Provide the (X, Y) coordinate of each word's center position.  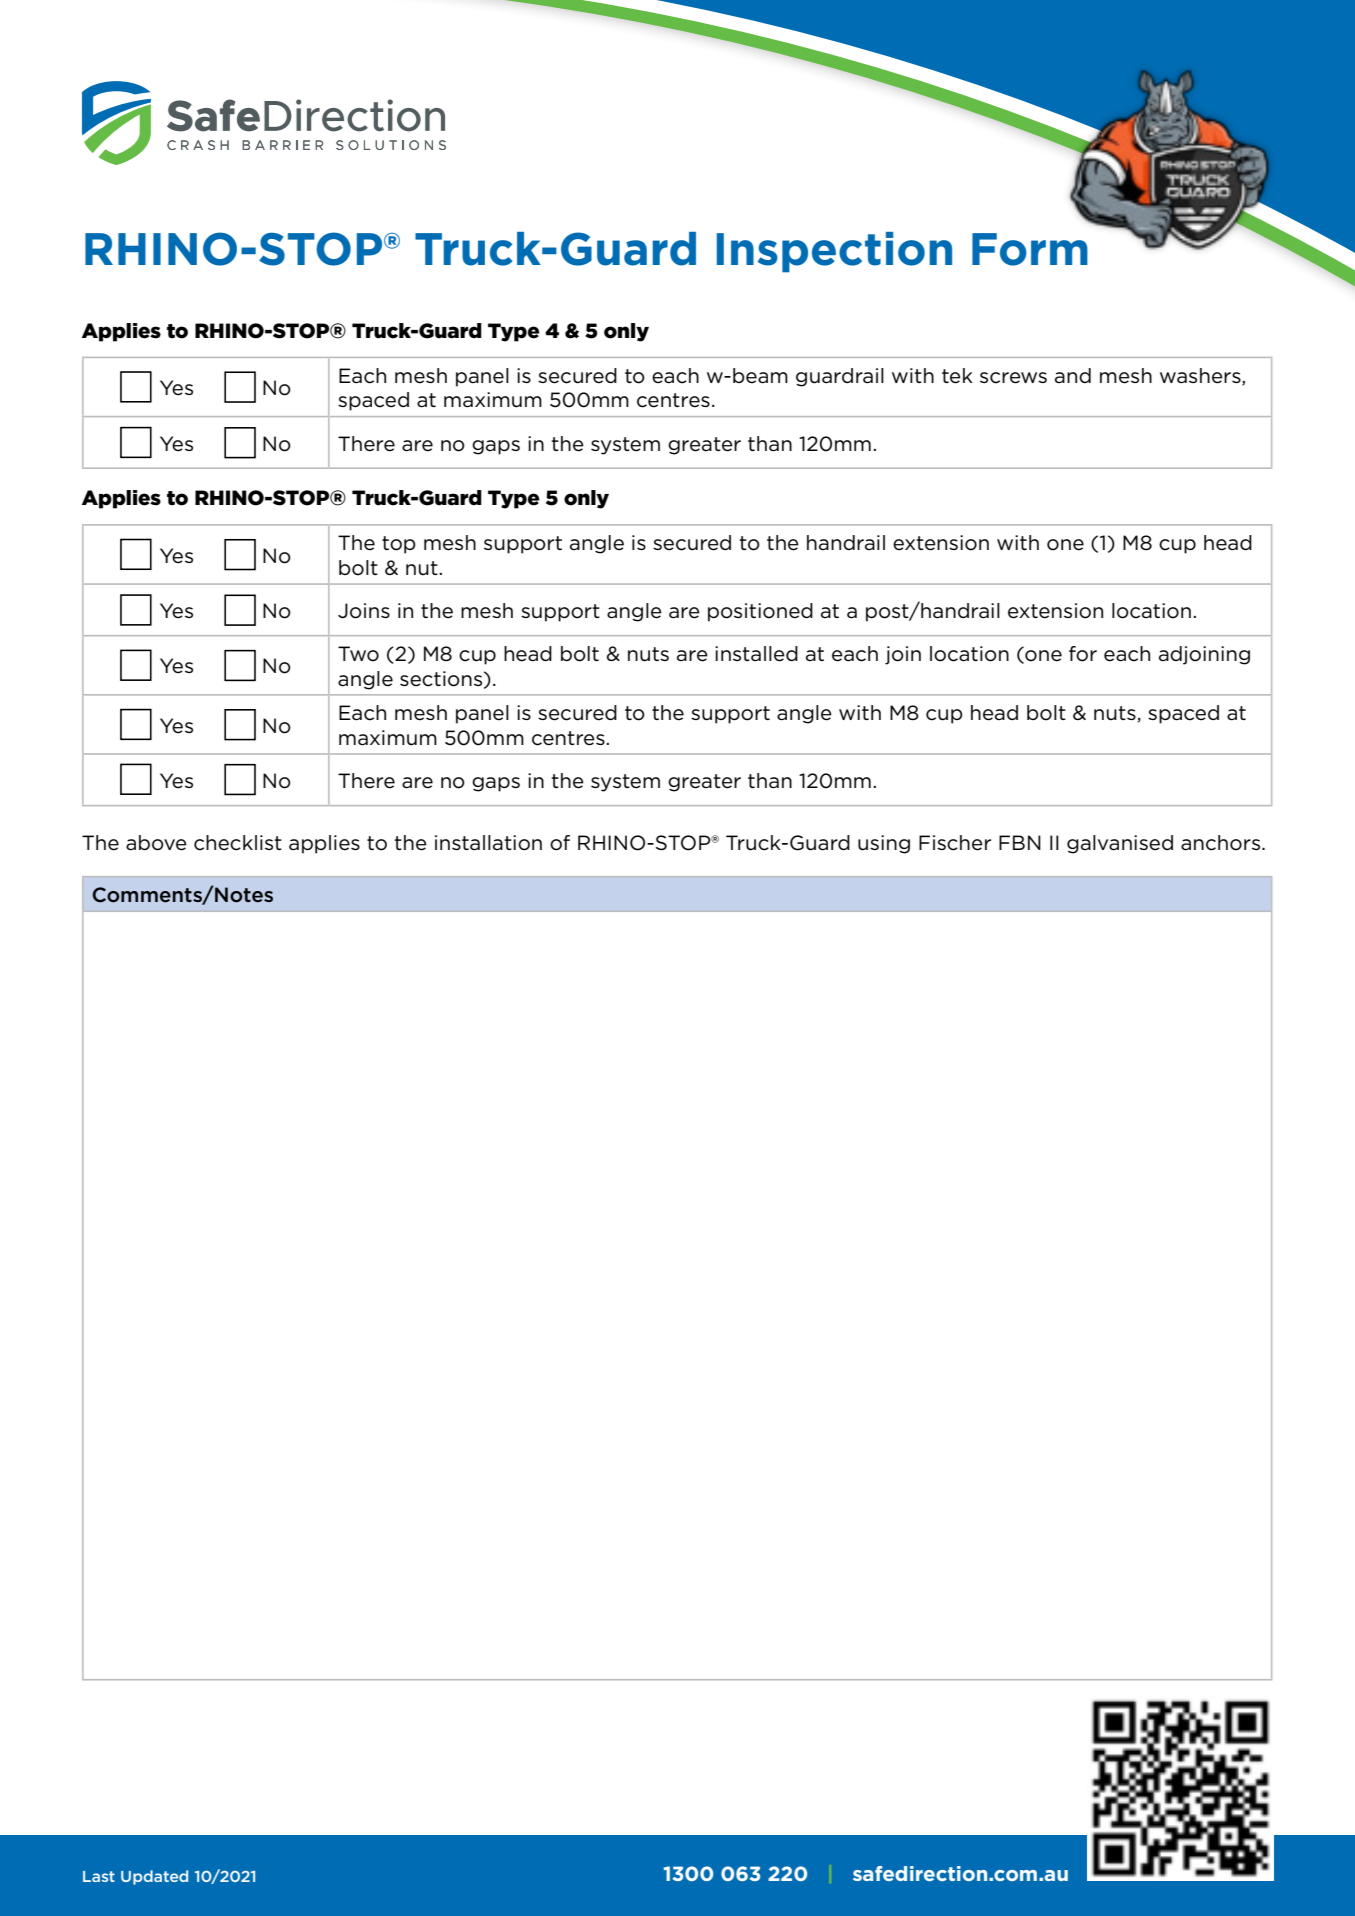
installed (756, 654)
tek (957, 376)
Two (358, 654)
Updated (154, 1877)
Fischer (955, 843)
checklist (238, 843)
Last (99, 1876)
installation (488, 843)
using (884, 844)
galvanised (1120, 844)
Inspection (834, 252)
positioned (760, 612)
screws (1013, 378)
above (156, 843)
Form (1030, 249)
